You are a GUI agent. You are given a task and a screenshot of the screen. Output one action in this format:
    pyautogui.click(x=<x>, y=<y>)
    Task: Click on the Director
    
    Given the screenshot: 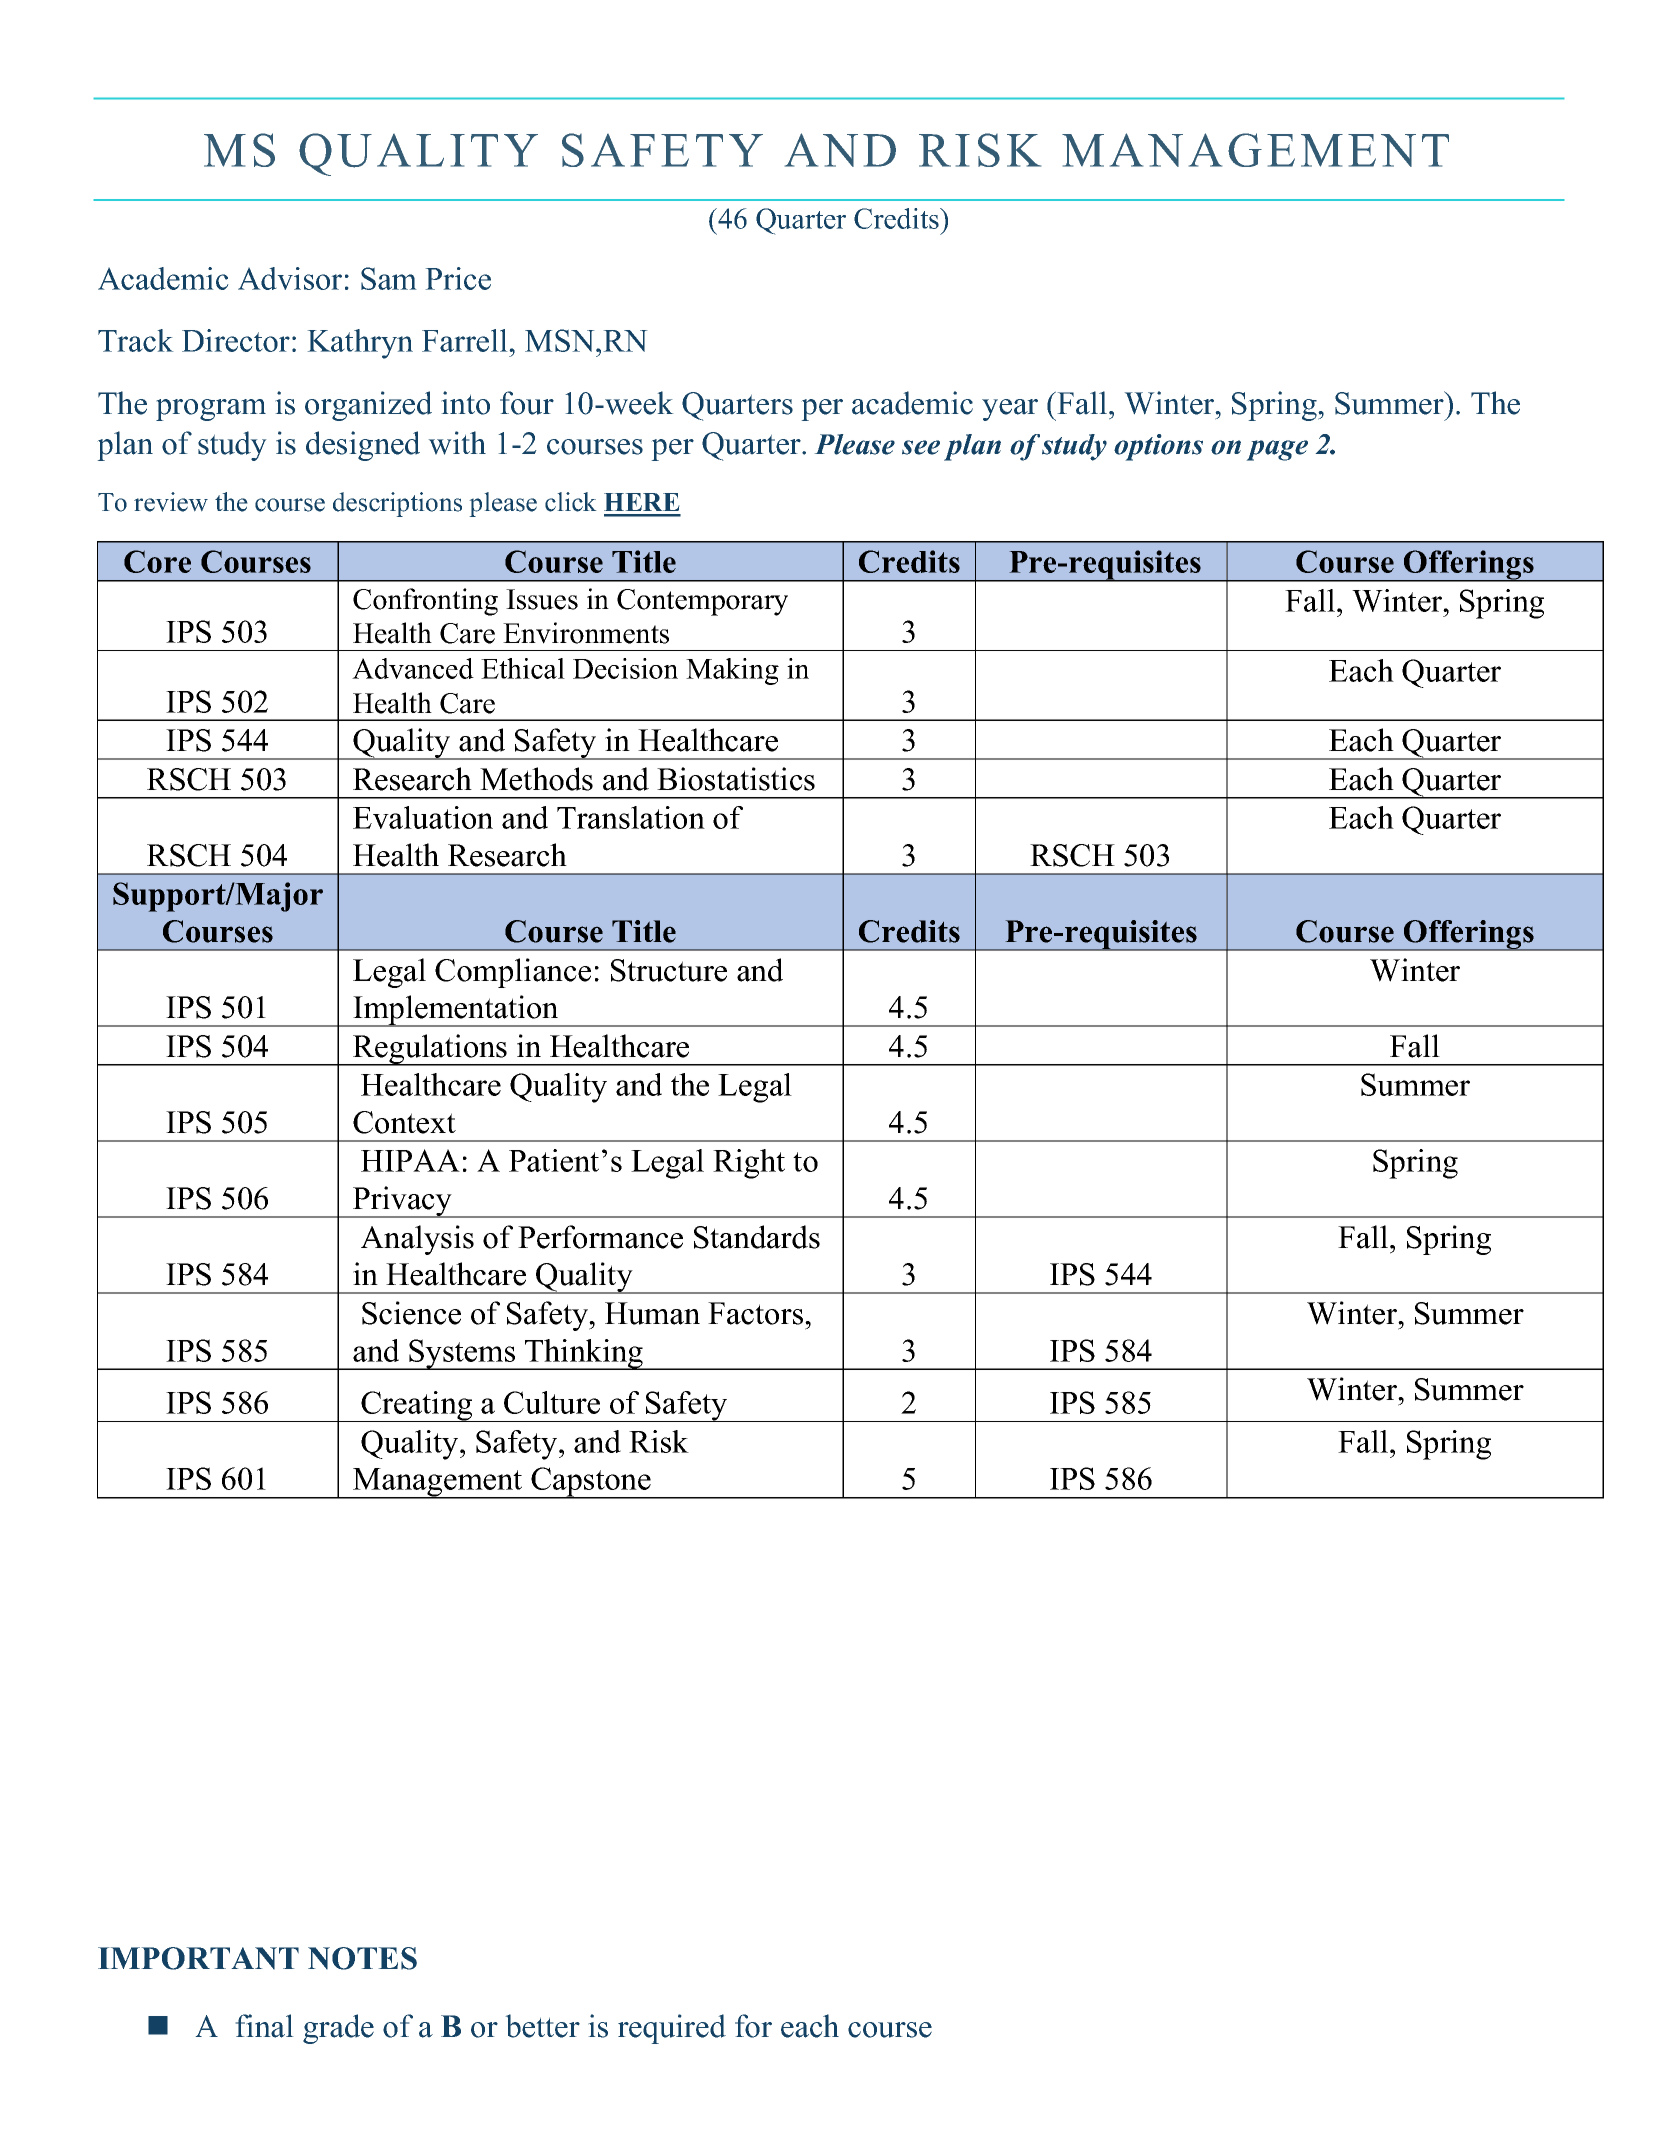 What is the action you would take?
    pyautogui.click(x=236, y=340)
